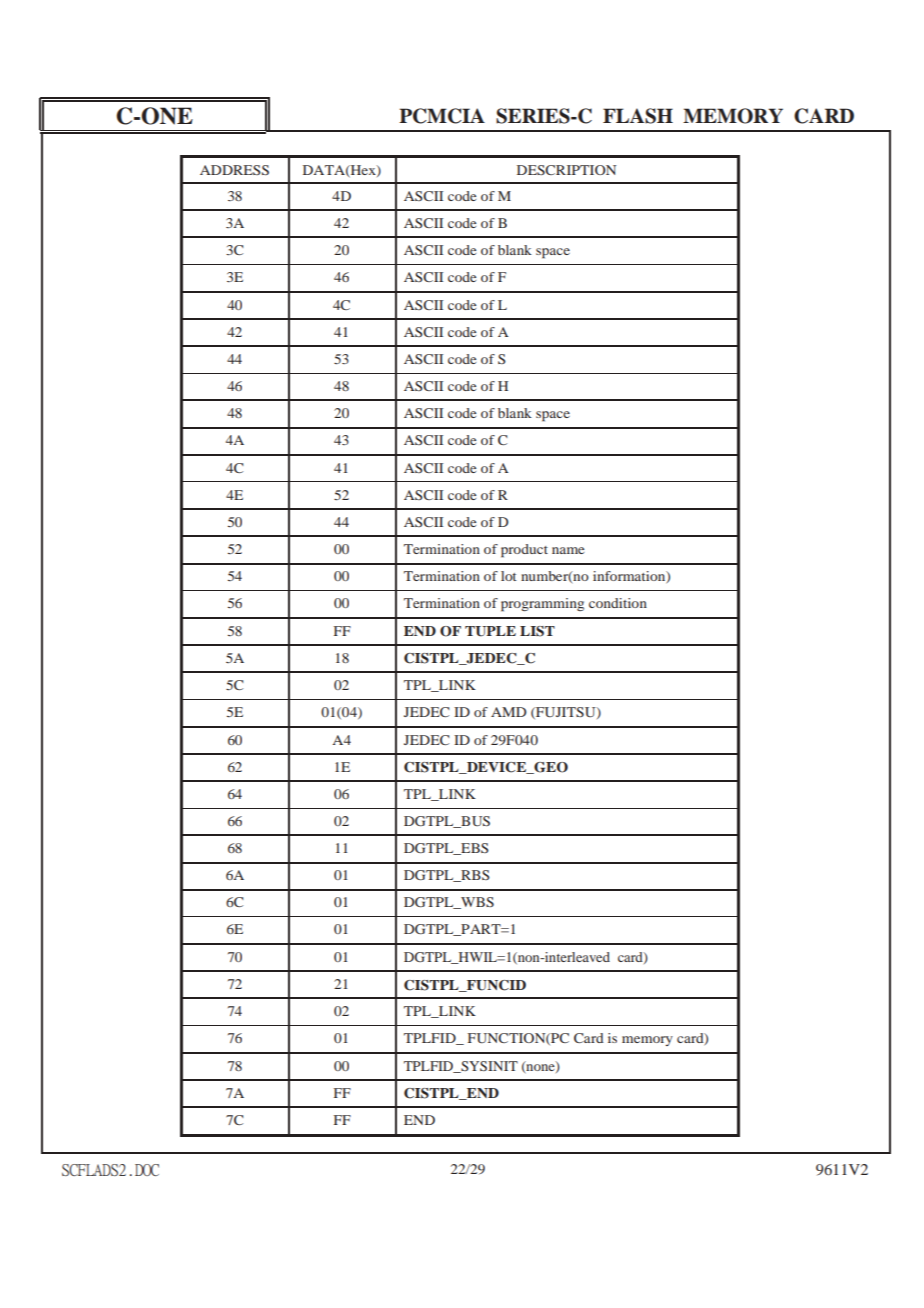 This screenshot has height=1308, width=924. I want to click on AMD, so click(509, 712).
